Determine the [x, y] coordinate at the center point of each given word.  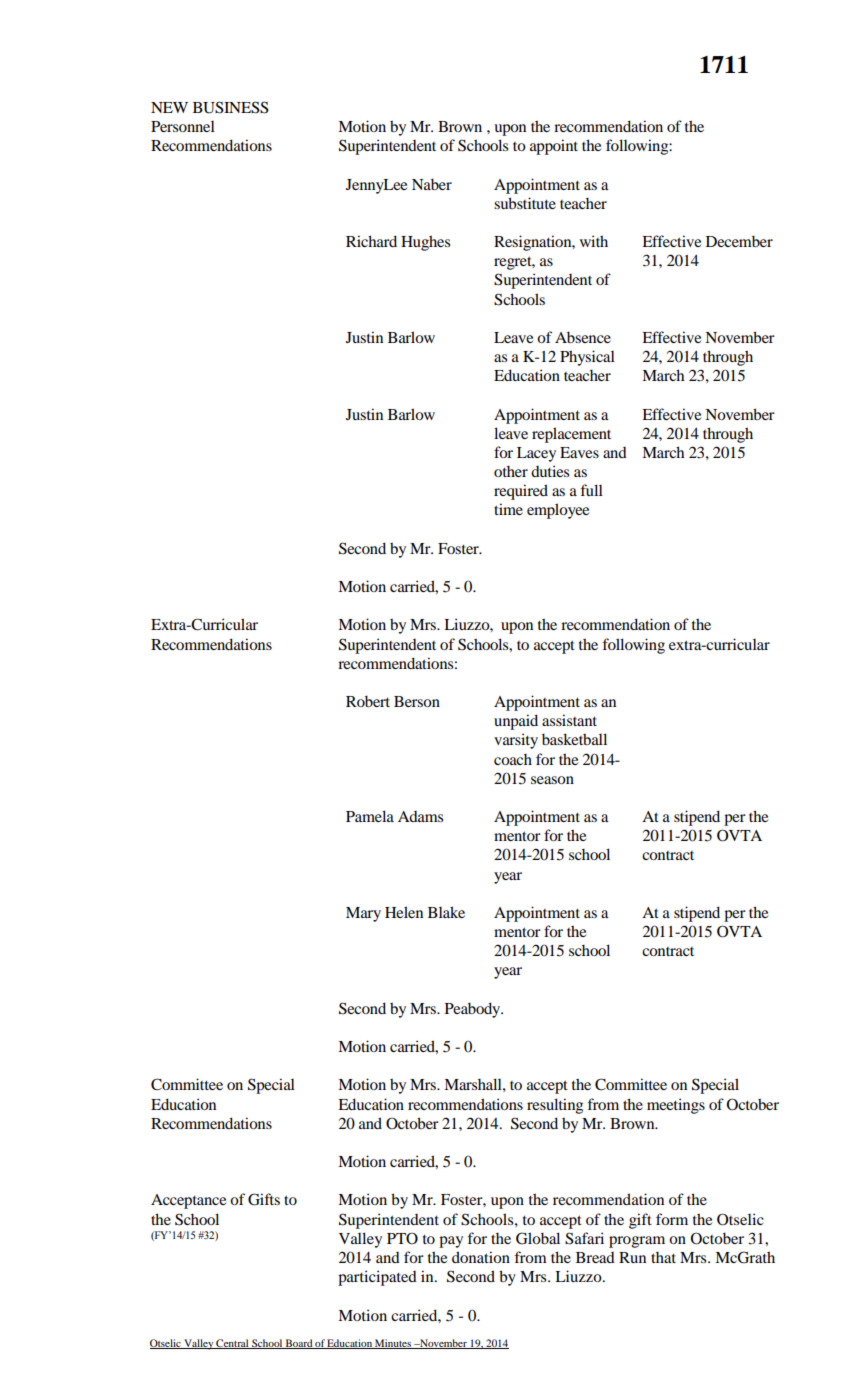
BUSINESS [231, 107]
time [508, 509]
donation [481, 1257]
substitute [525, 203]
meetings [676, 1106]
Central [232, 1344]
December [739, 241]
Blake [446, 912]
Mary [363, 914]
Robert [368, 701]
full [591, 490]
